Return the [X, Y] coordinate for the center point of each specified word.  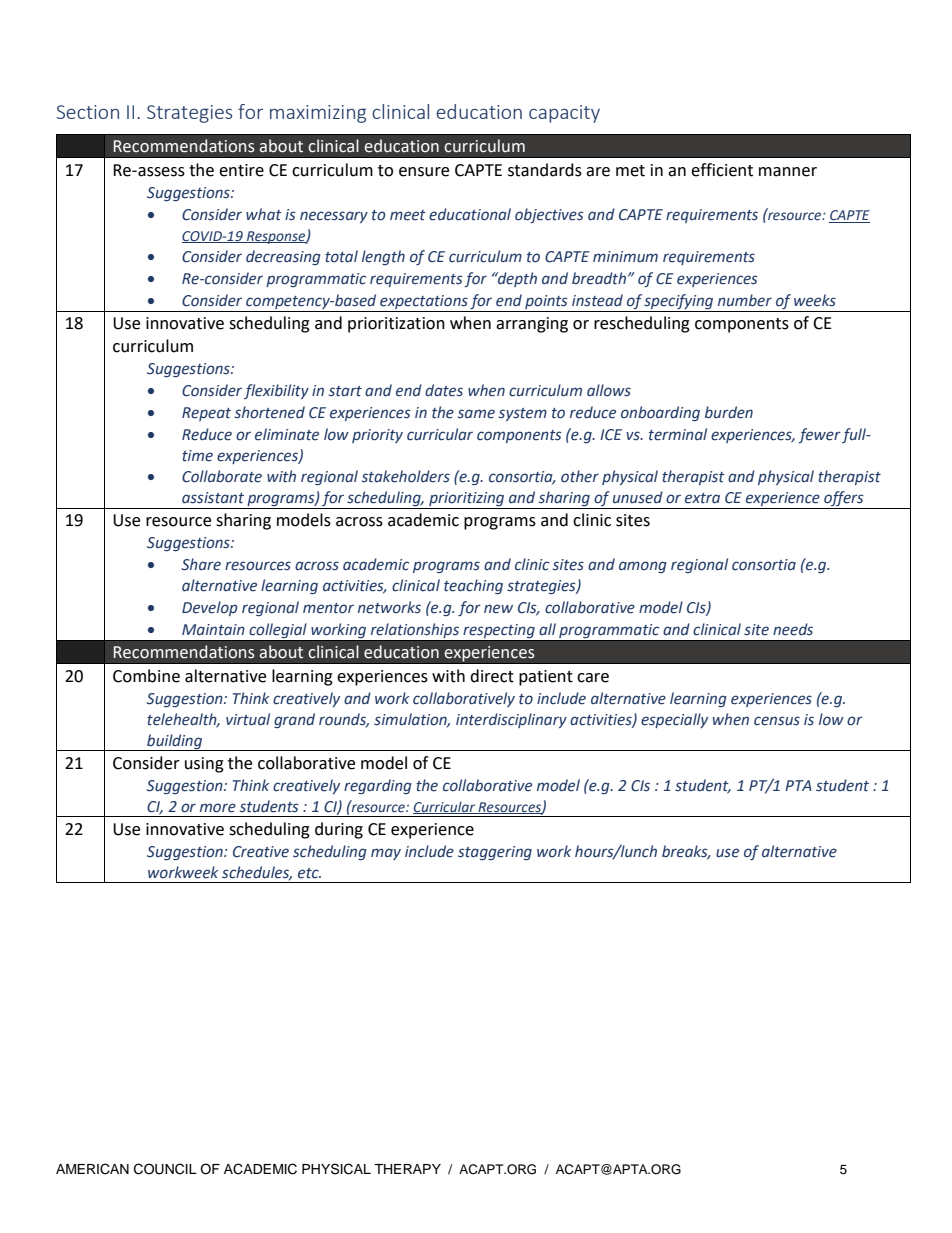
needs [793, 629]
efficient [722, 170]
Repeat [206, 414]
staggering [495, 853]
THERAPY [407, 1169]
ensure [424, 172]
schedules [257, 873]
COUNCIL [165, 1169]
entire [241, 170]
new [498, 609]
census [777, 721]
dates [444, 390]
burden [729, 412]
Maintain [213, 629]
